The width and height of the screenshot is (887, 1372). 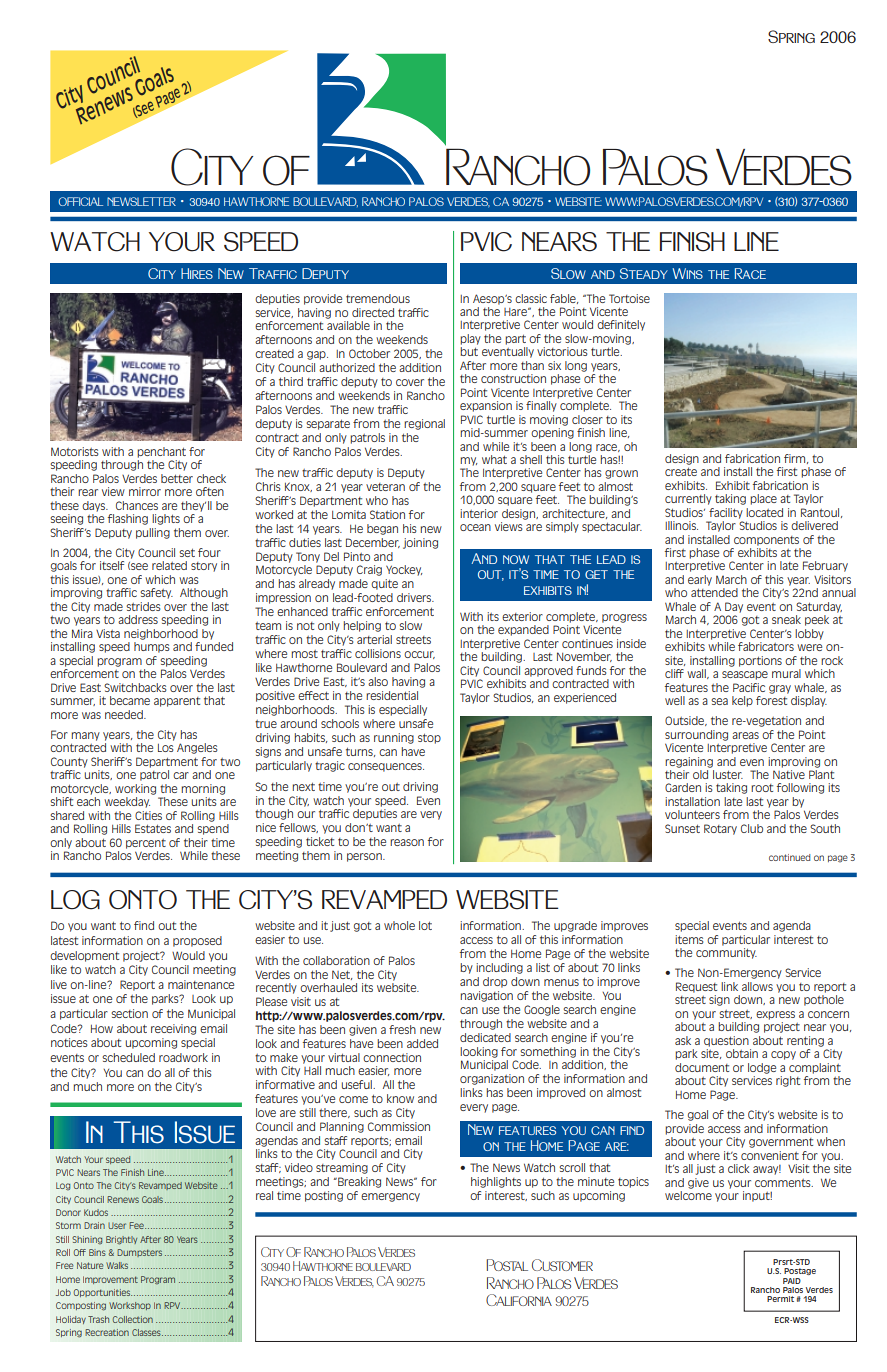 What do you see at coordinates (152, 647) in the screenshot?
I see `humps` at bounding box center [152, 647].
